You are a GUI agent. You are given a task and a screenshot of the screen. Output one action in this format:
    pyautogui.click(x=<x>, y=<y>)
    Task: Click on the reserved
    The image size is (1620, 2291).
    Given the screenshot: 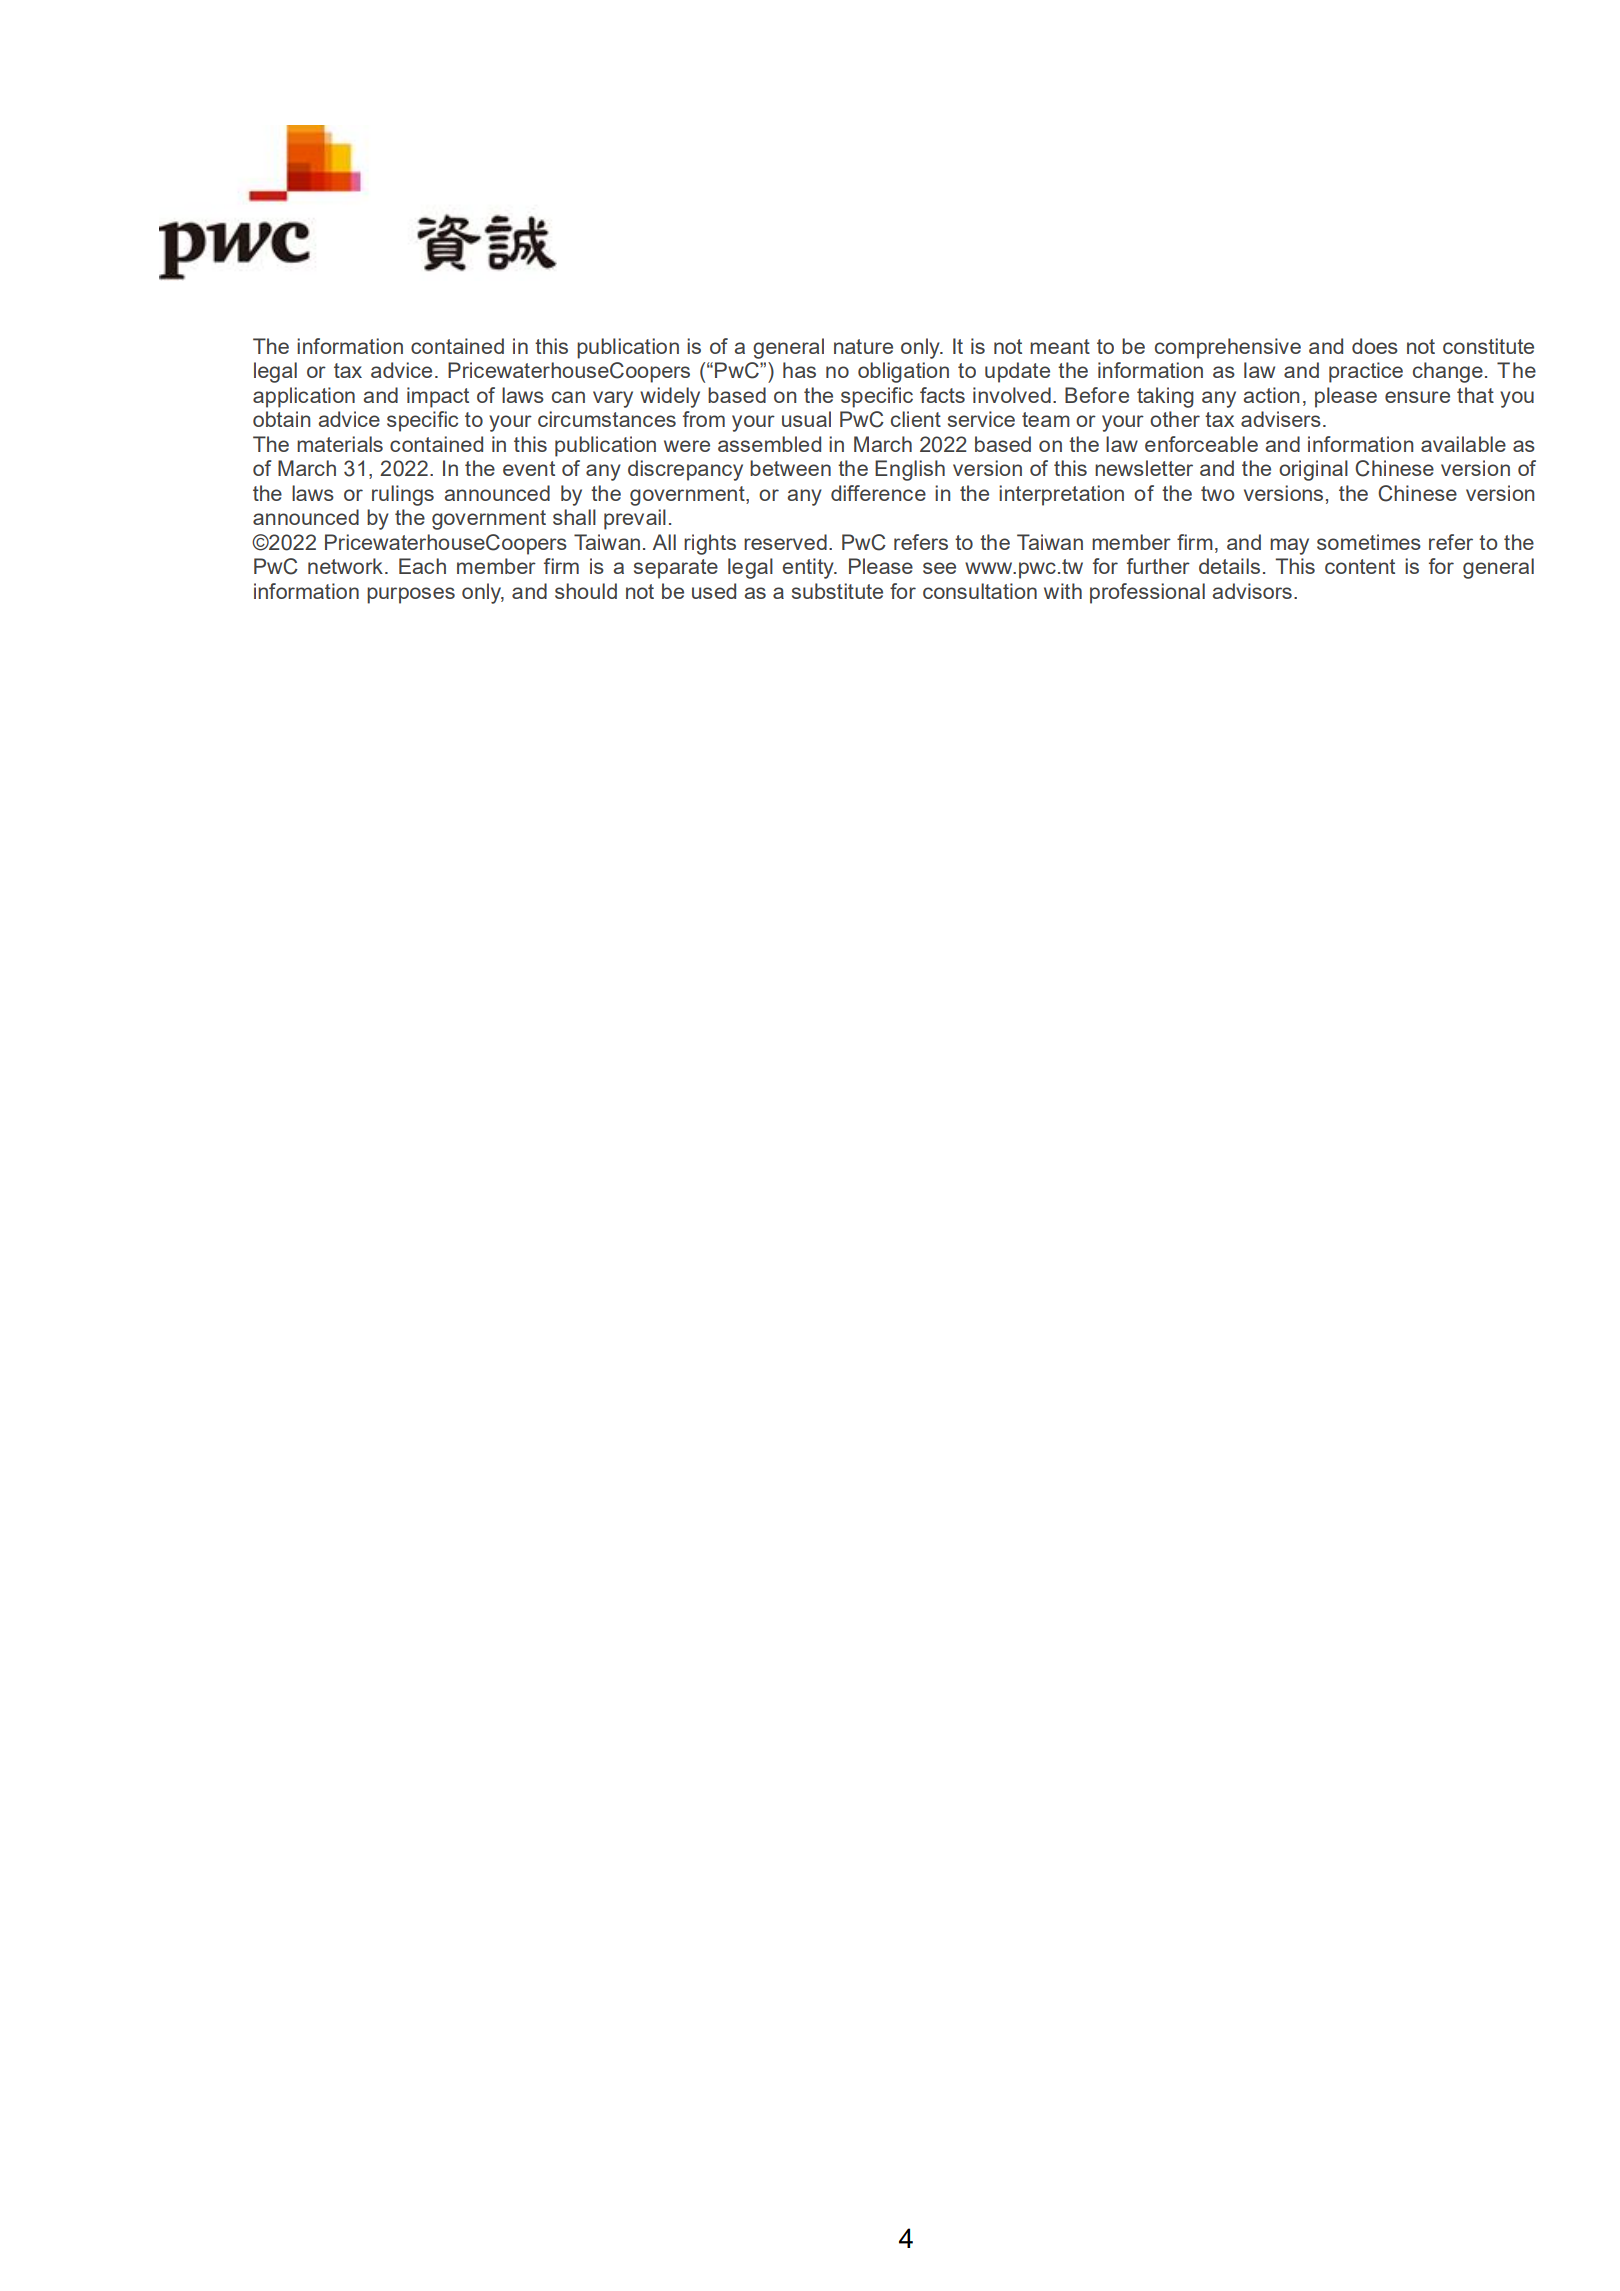 What is the action you would take?
    pyautogui.click(x=785, y=542)
